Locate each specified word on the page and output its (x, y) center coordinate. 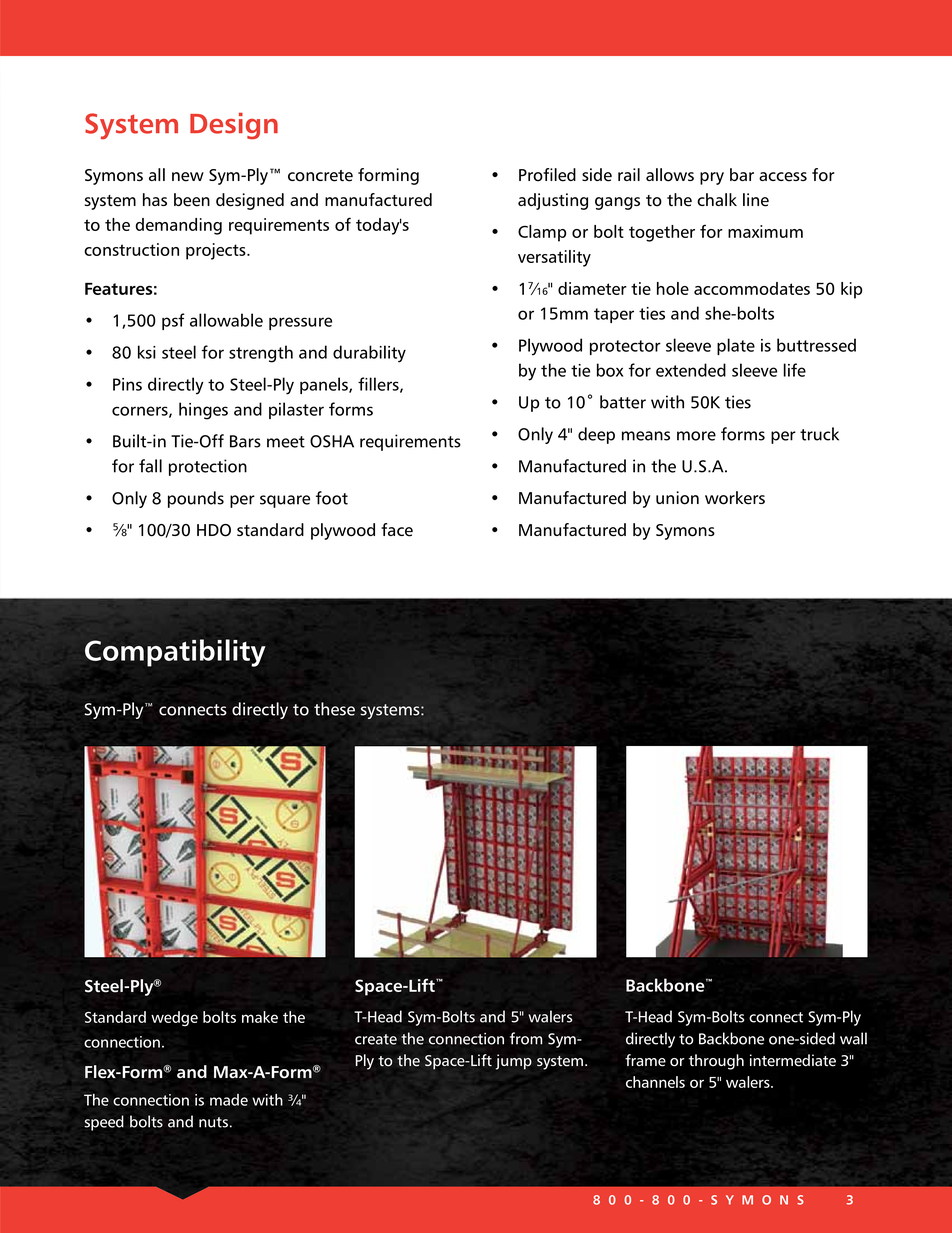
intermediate (793, 1060)
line (756, 200)
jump (514, 1062)
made (229, 1100)
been (192, 200)
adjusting (553, 201)
